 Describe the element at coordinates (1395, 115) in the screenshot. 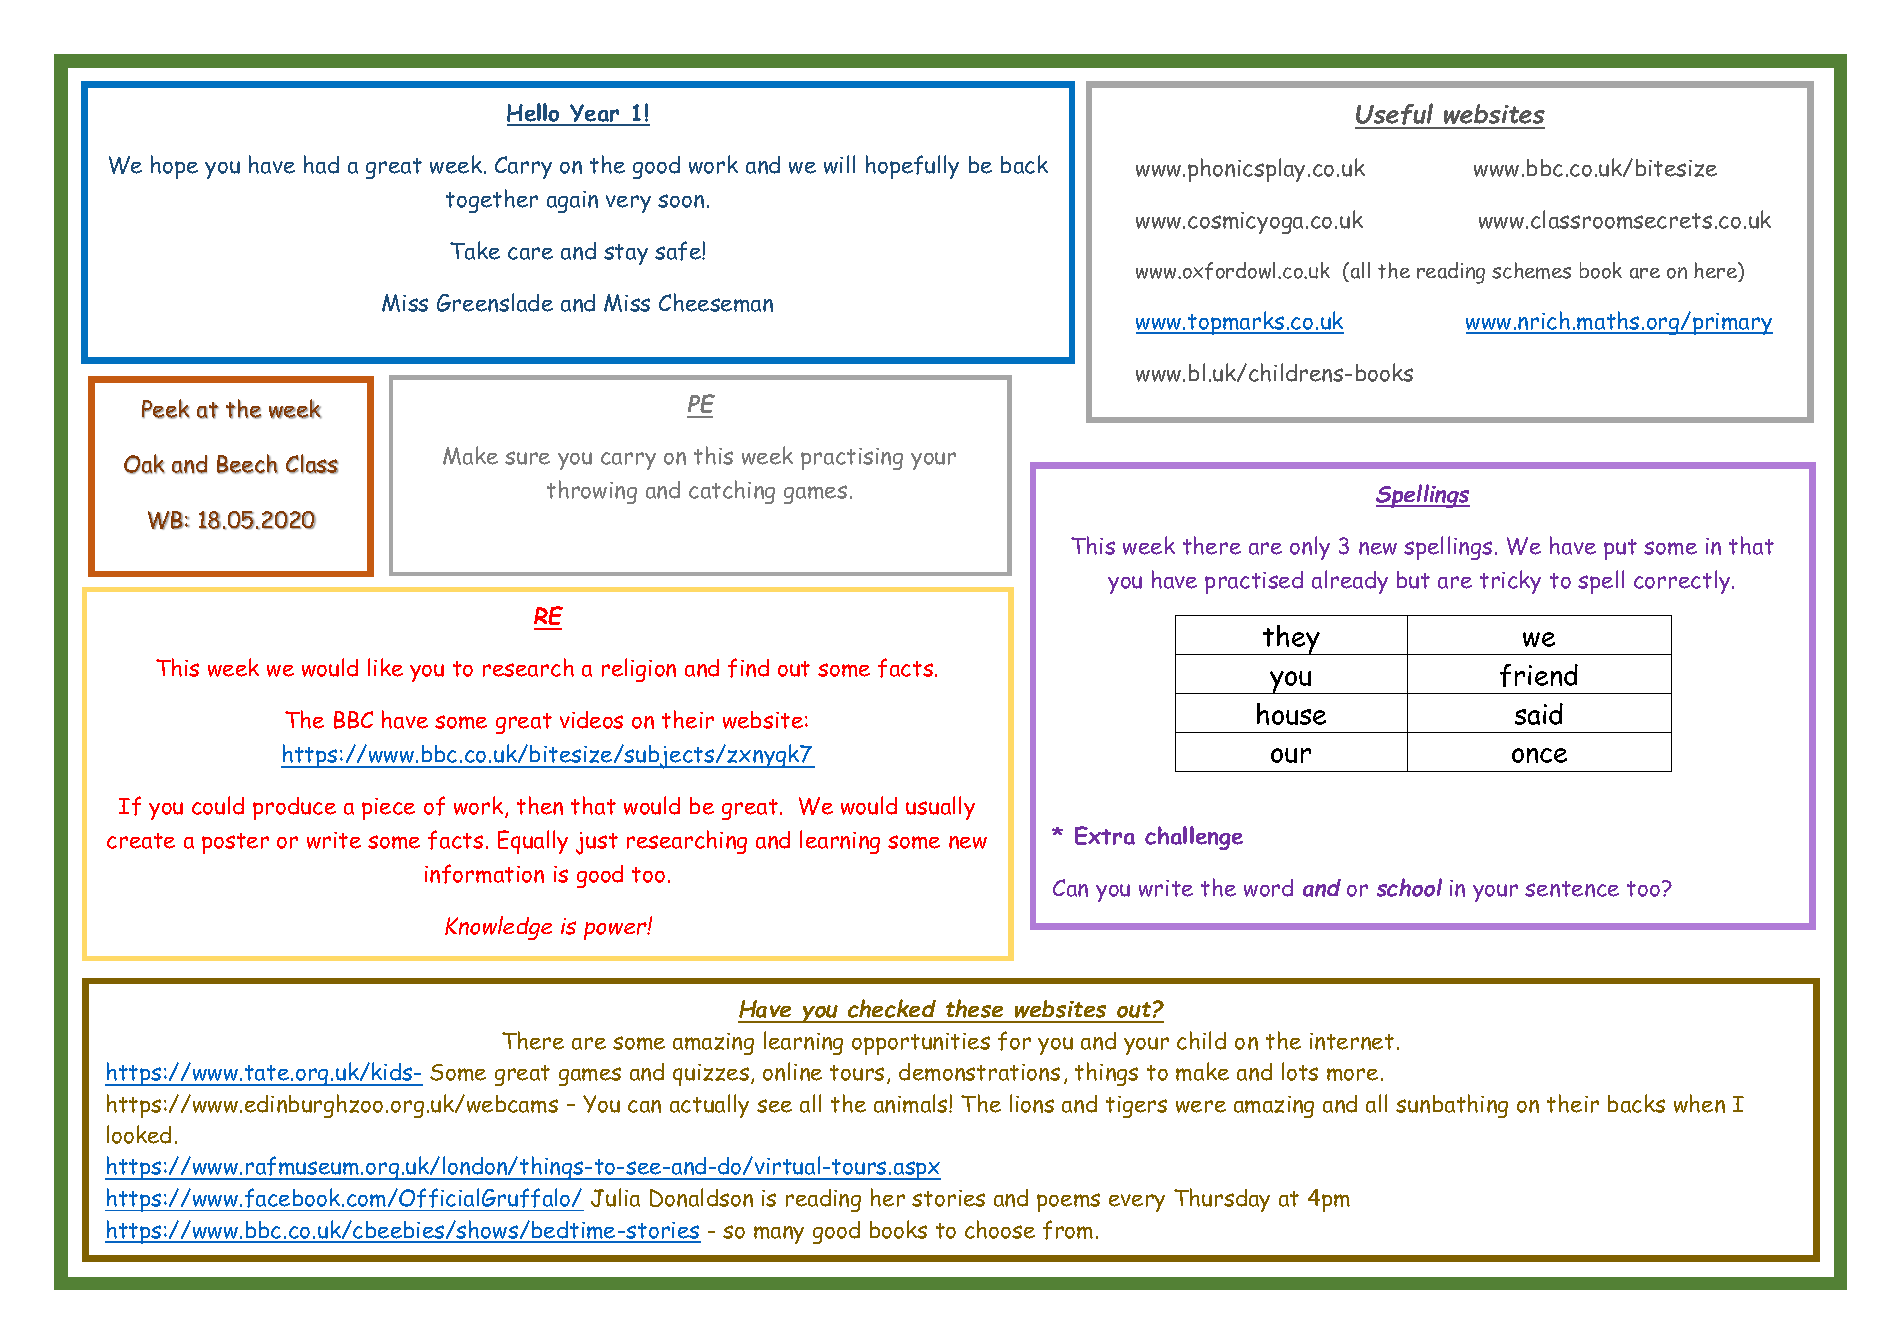

I see `Useful` at that location.
